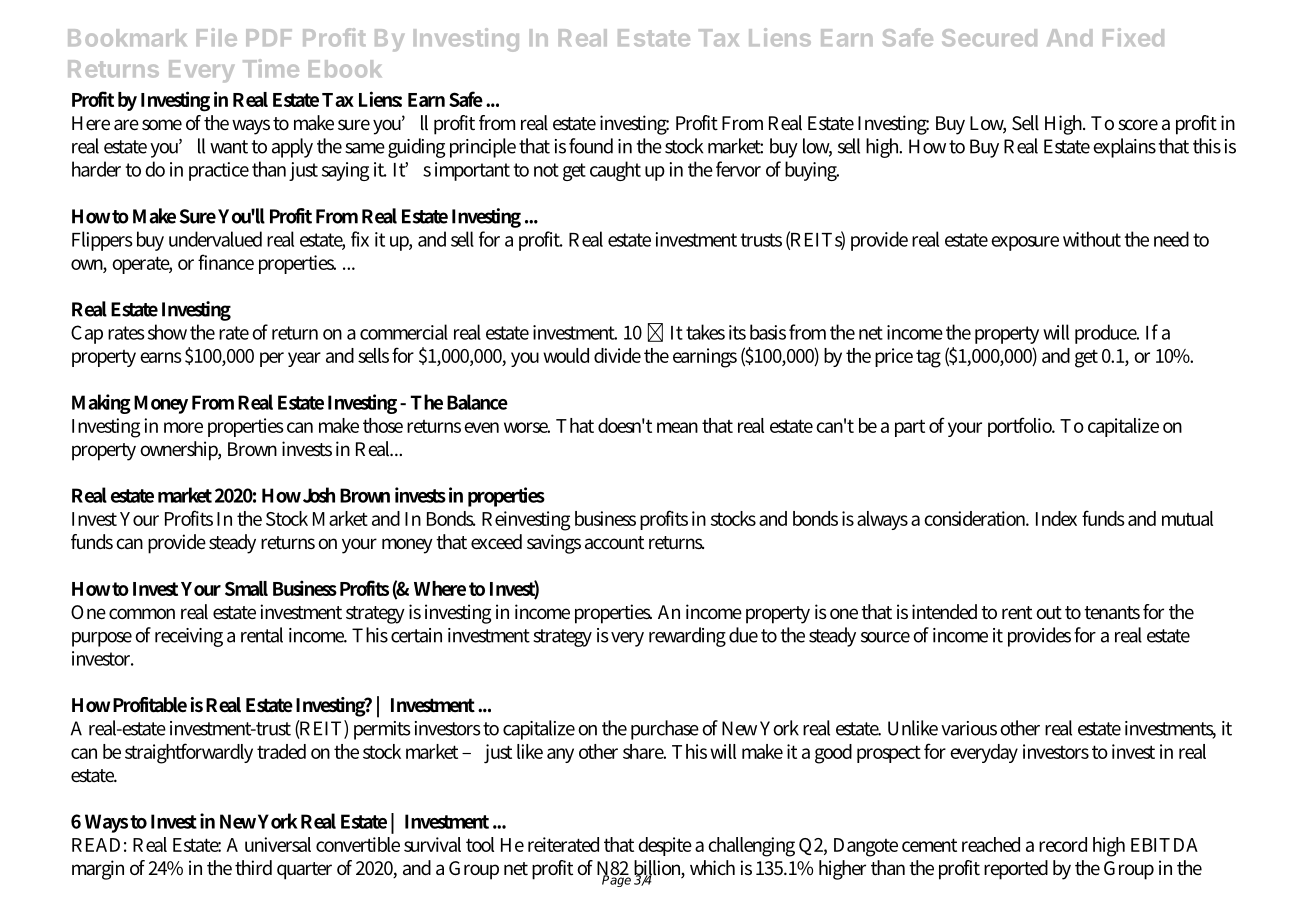  I want to click on Small, so click(246, 588).
